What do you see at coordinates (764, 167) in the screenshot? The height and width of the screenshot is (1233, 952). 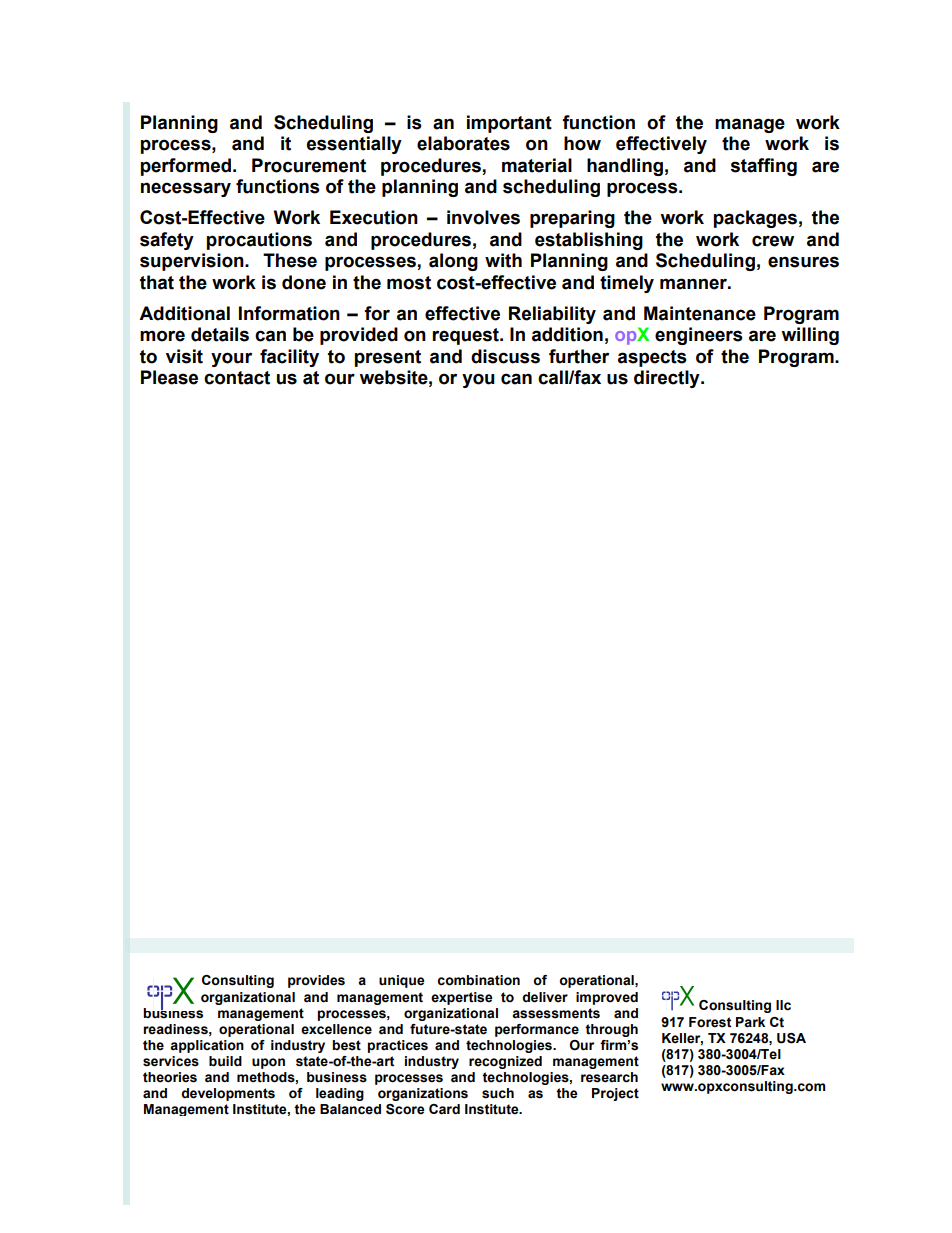 I see `staffing` at bounding box center [764, 167].
